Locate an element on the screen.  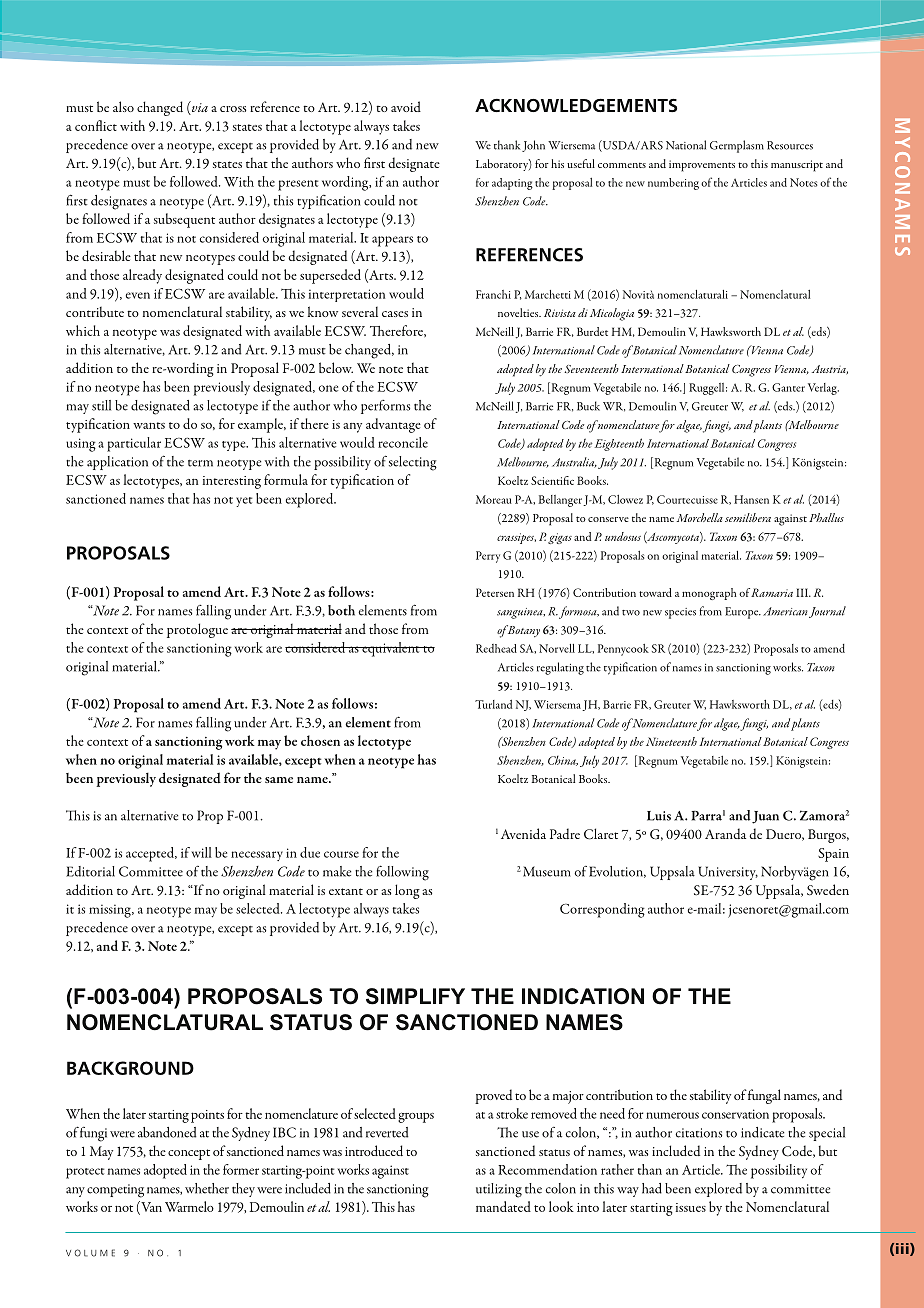
whether is located at coordinates (207, 1188).
